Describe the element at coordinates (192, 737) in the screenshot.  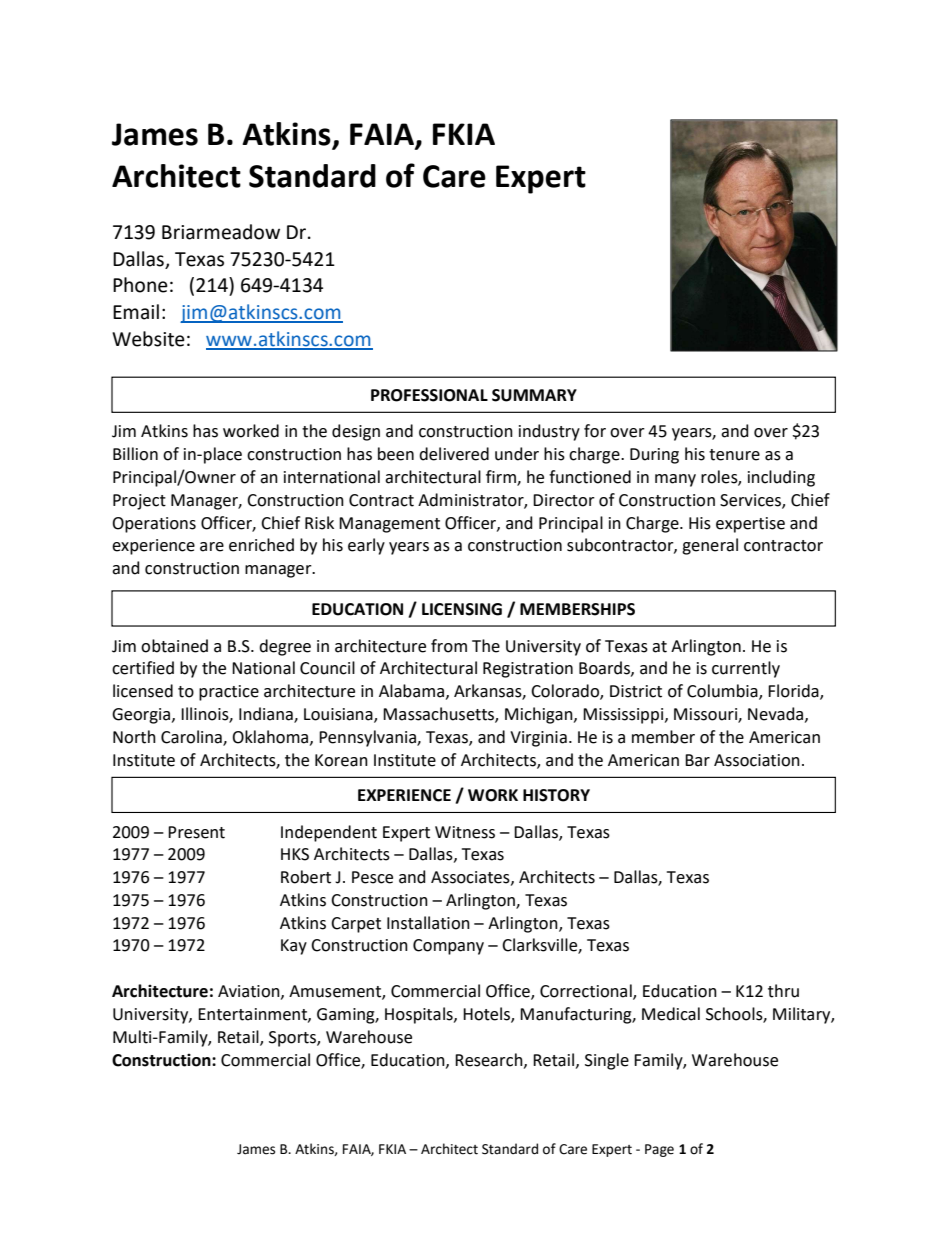
I see `Carolina` at that location.
